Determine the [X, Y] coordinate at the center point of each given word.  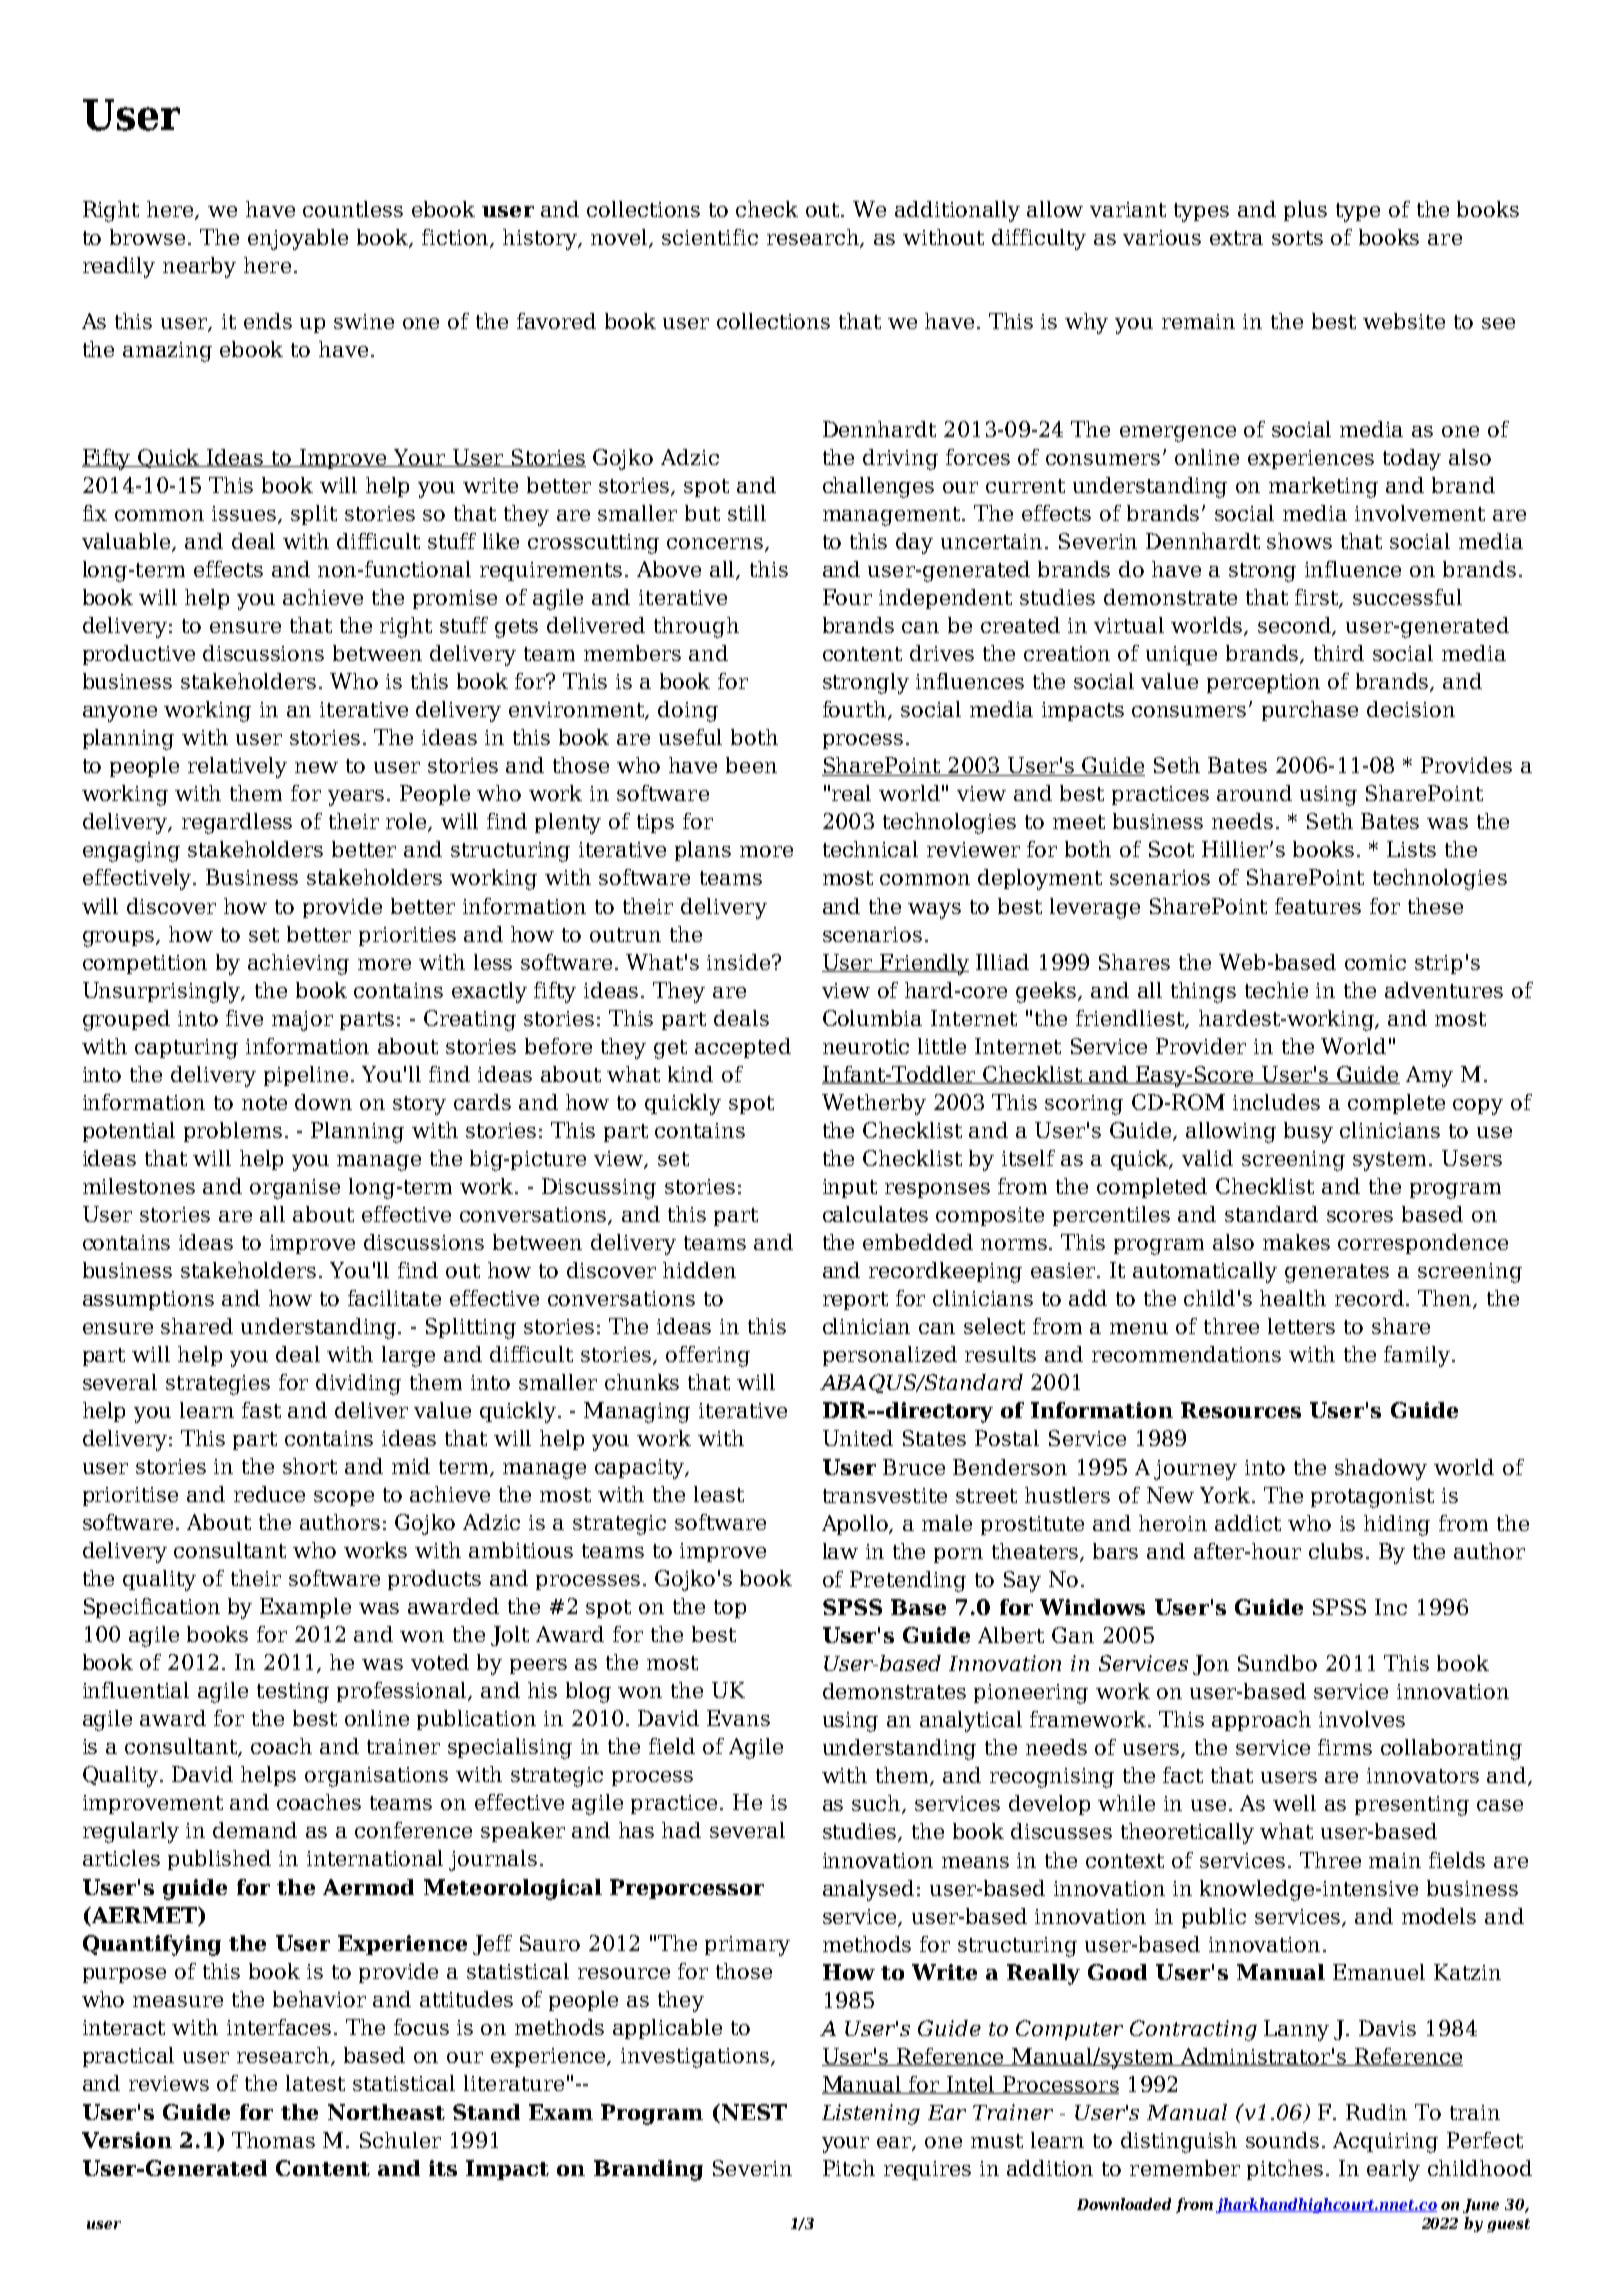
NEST [753, 2112]
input [850, 1188]
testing [293, 1693]
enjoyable [298, 239]
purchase [1310, 711]
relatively [237, 767]
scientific [710, 237]
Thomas [273, 2140]
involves [1362, 1719]
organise [295, 1189]
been [751, 765]
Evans [738, 1718]
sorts [1297, 238]
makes [1296, 1242]
